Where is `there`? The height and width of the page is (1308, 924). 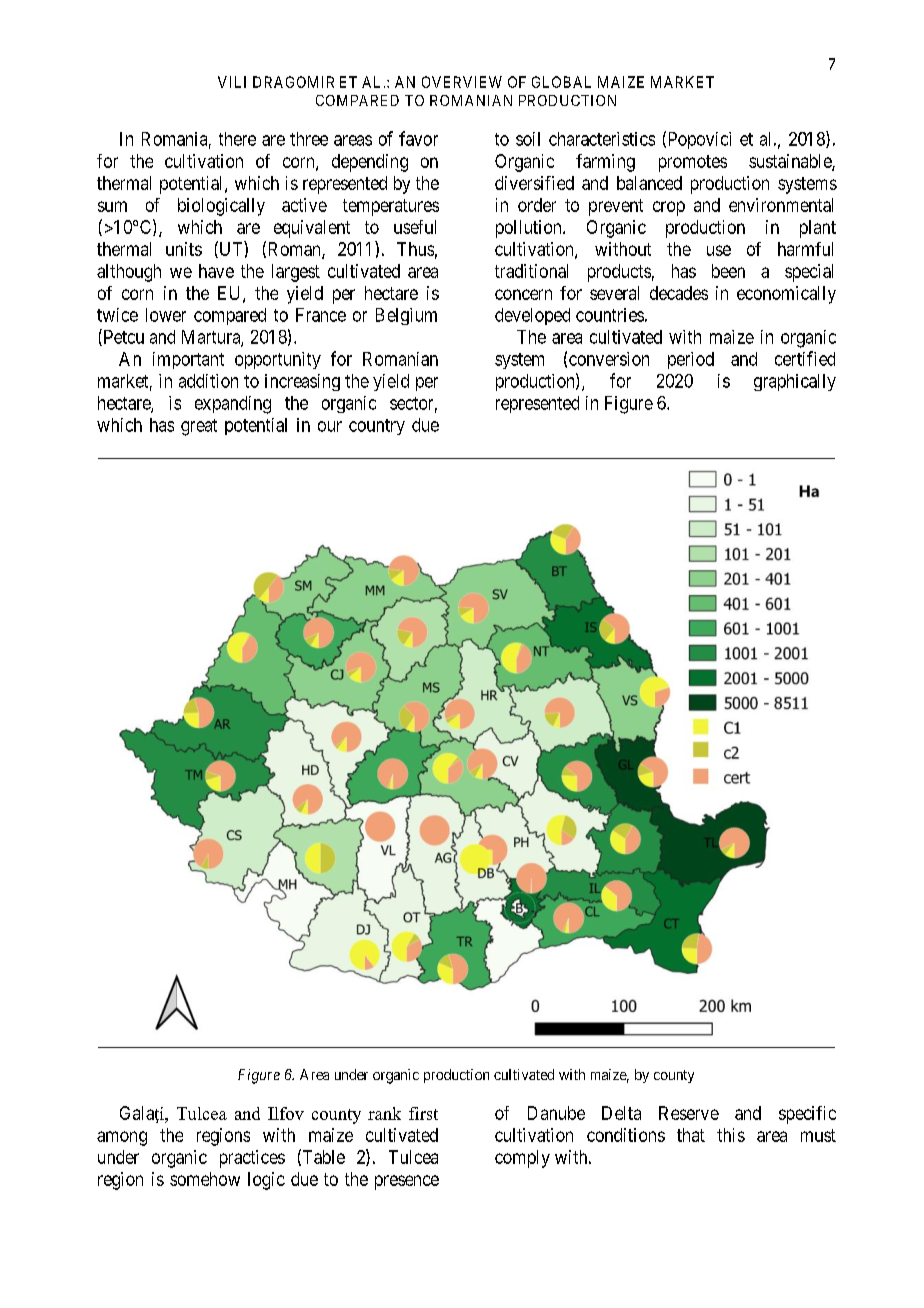 there is located at coordinates (237, 139).
